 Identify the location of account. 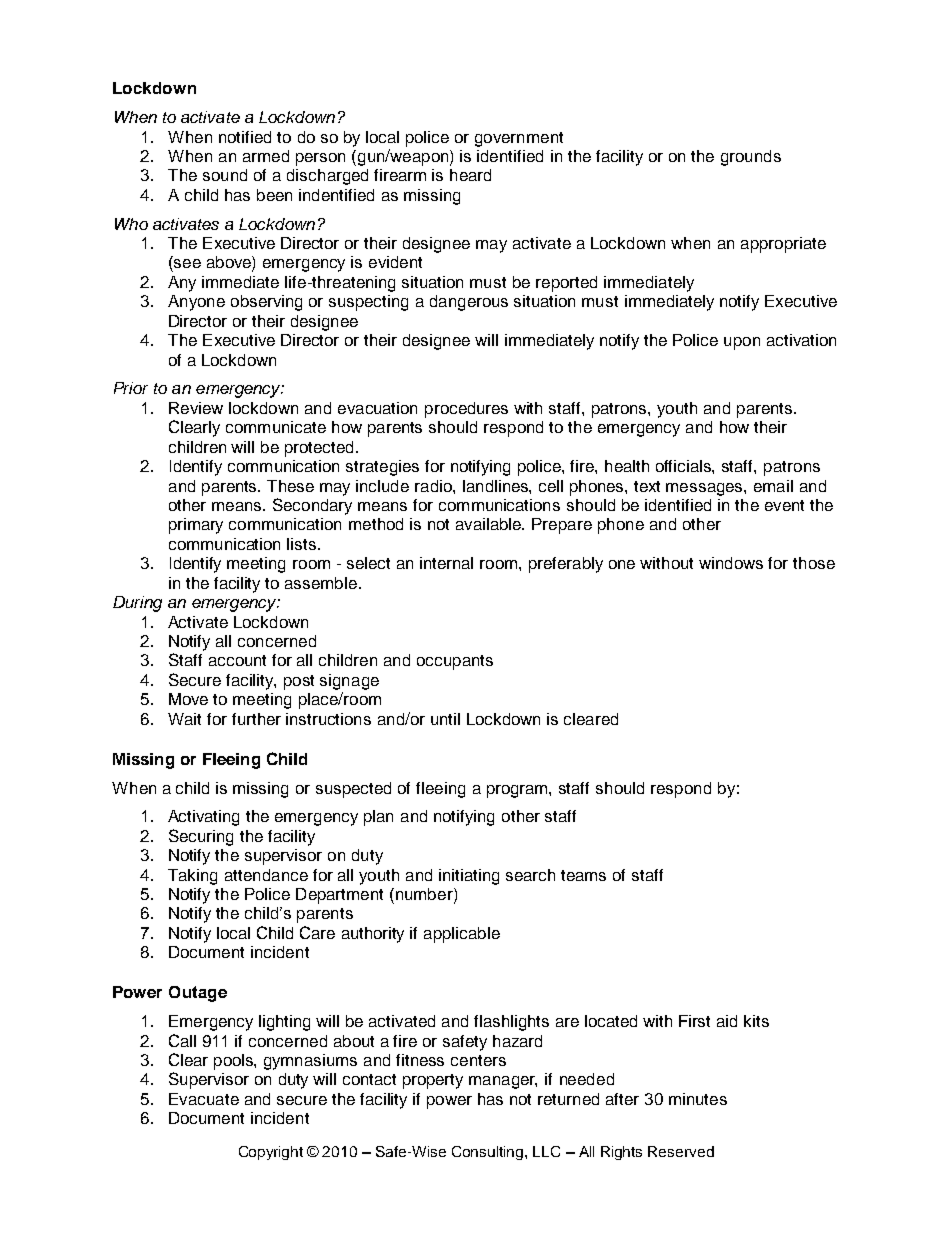
(237, 660).
